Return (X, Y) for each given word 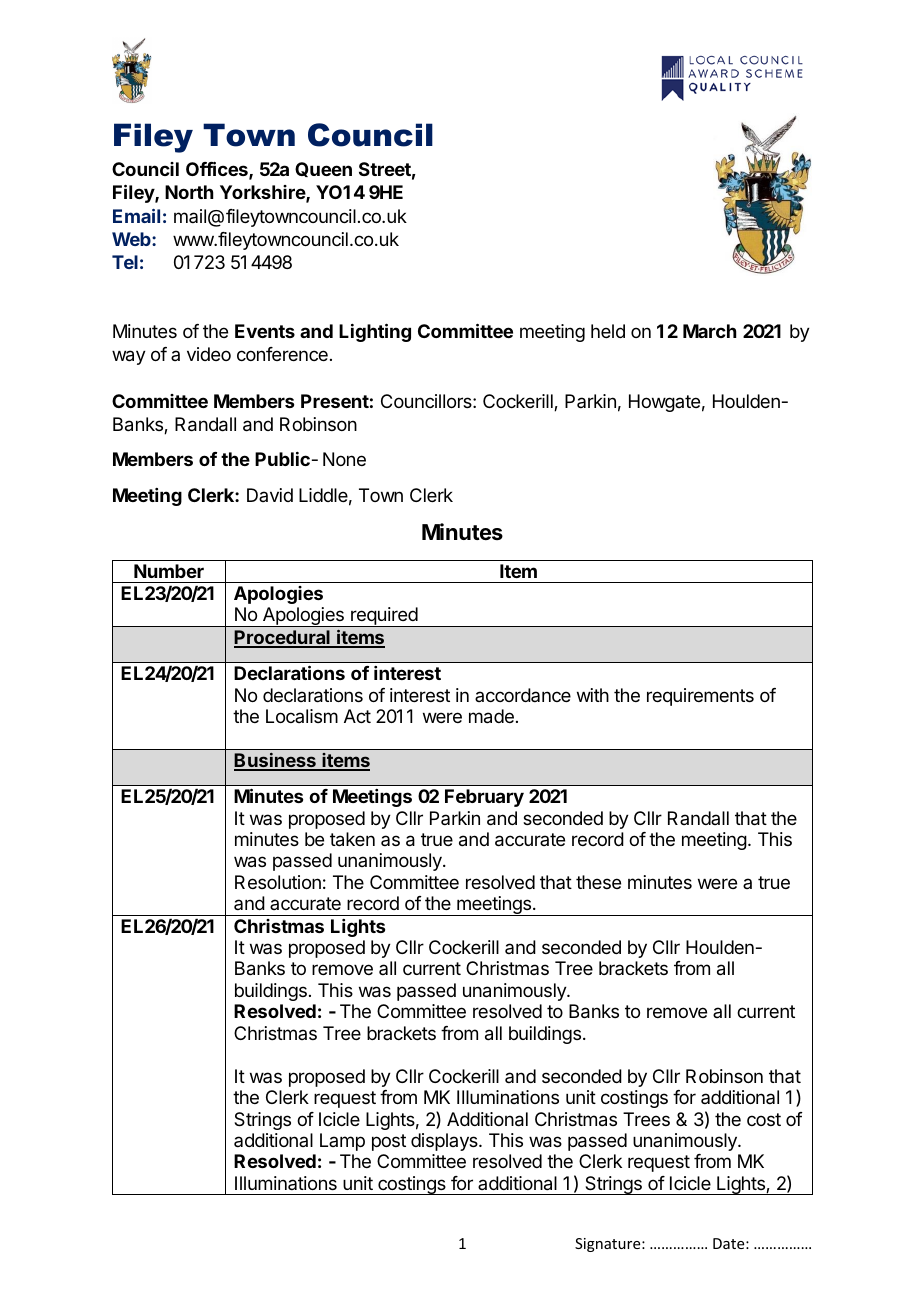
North (189, 192)
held (608, 331)
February (484, 798)
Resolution (278, 882)
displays (445, 1142)
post (389, 1142)
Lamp (342, 1142)
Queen (323, 169)
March (710, 331)
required (384, 617)
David (270, 495)
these (598, 882)
